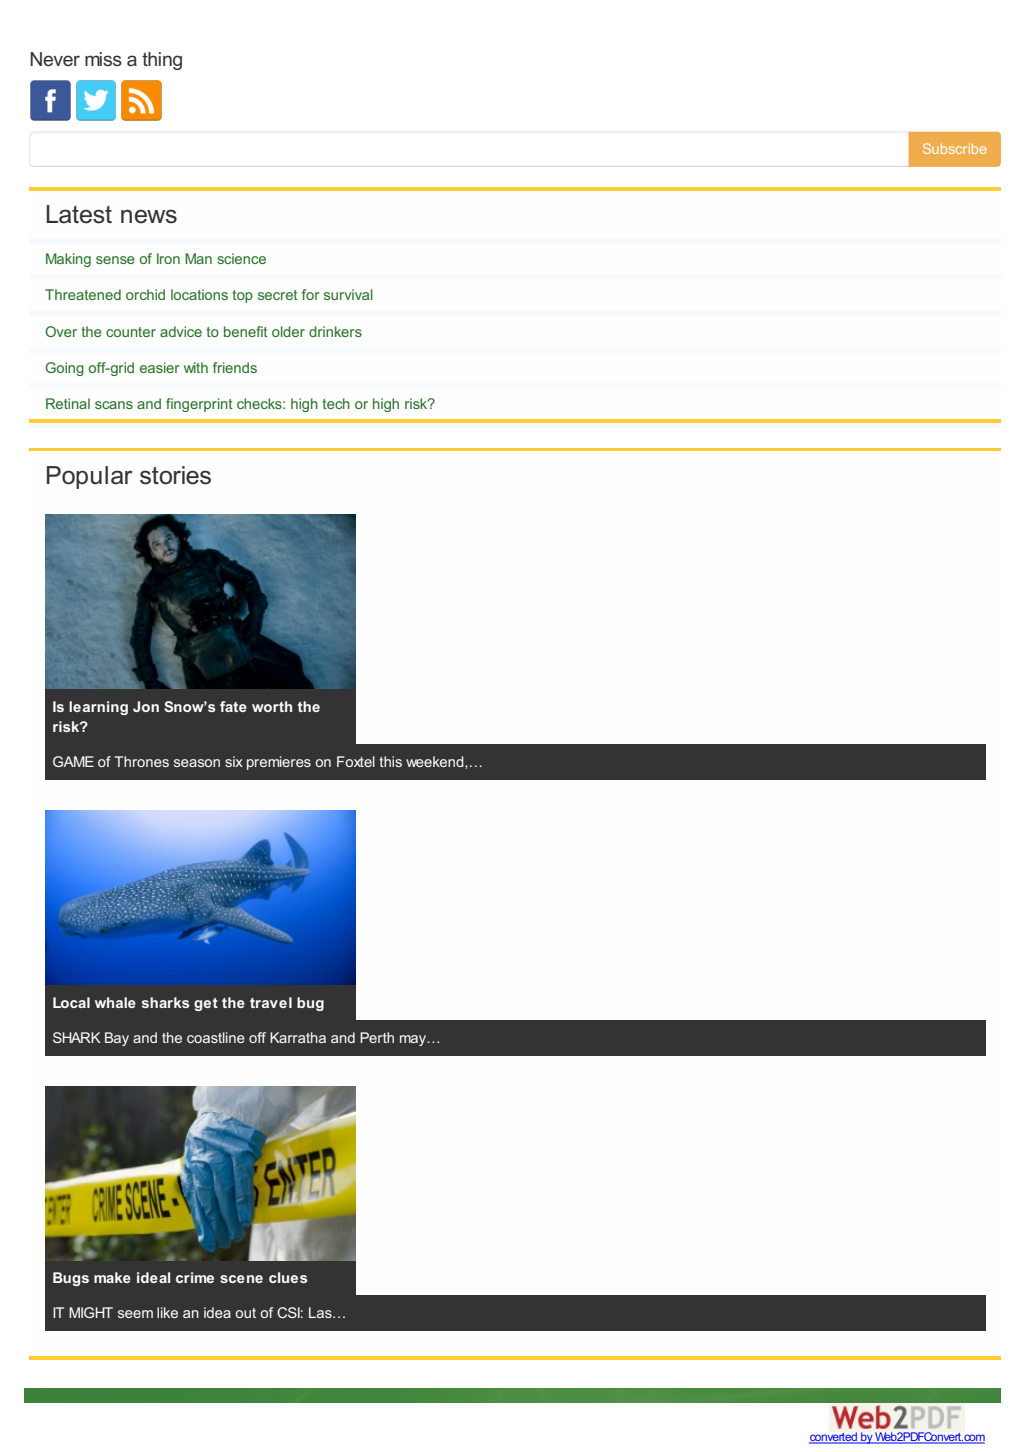 The height and width of the document is (1452, 1026). Describe the element at coordinates (206, 1004) in the document. I see `get` at that location.
